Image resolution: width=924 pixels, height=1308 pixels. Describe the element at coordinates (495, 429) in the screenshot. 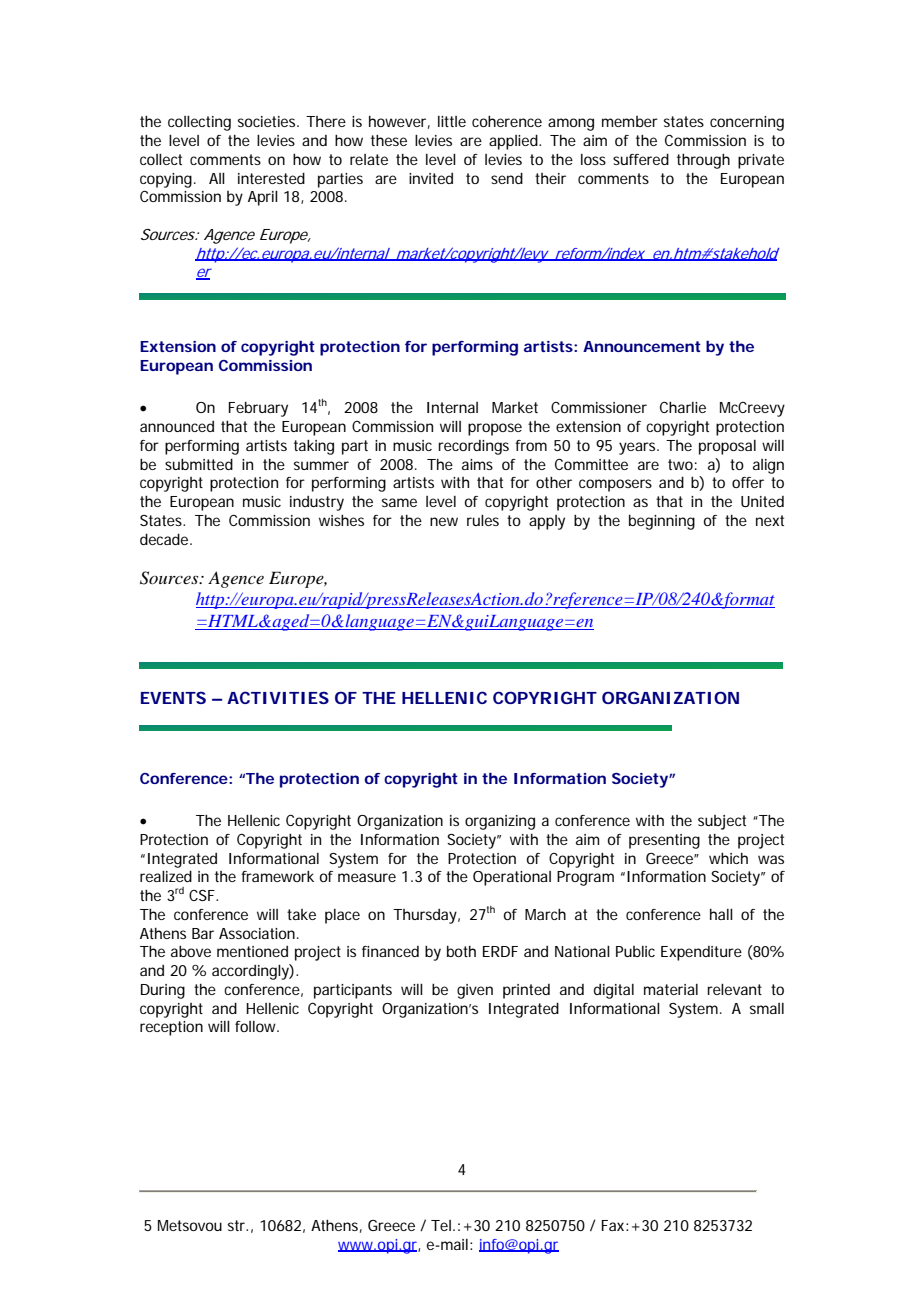

I see `propose` at that location.
